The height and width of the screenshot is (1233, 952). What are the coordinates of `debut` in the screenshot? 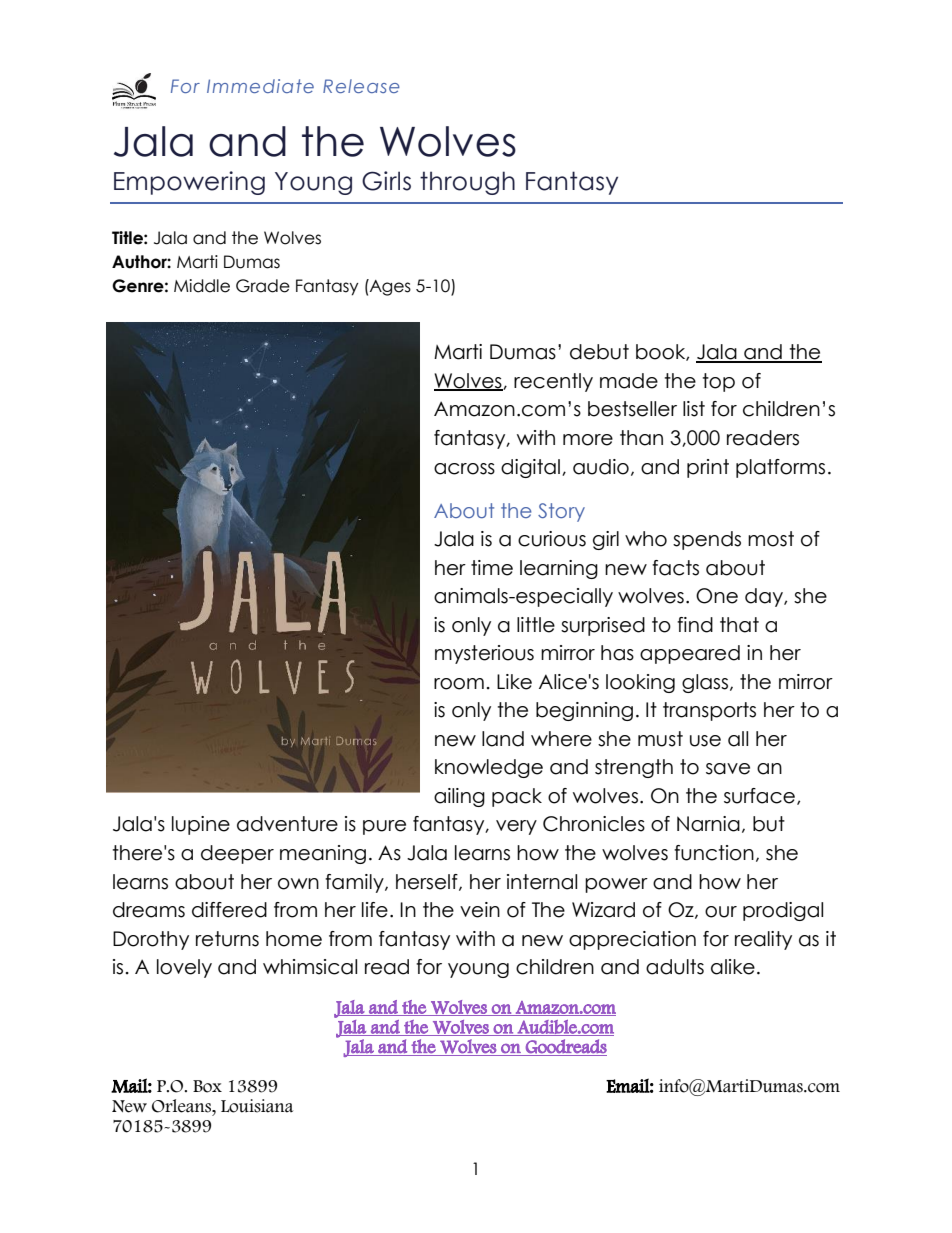 It's located at (599, 352).
